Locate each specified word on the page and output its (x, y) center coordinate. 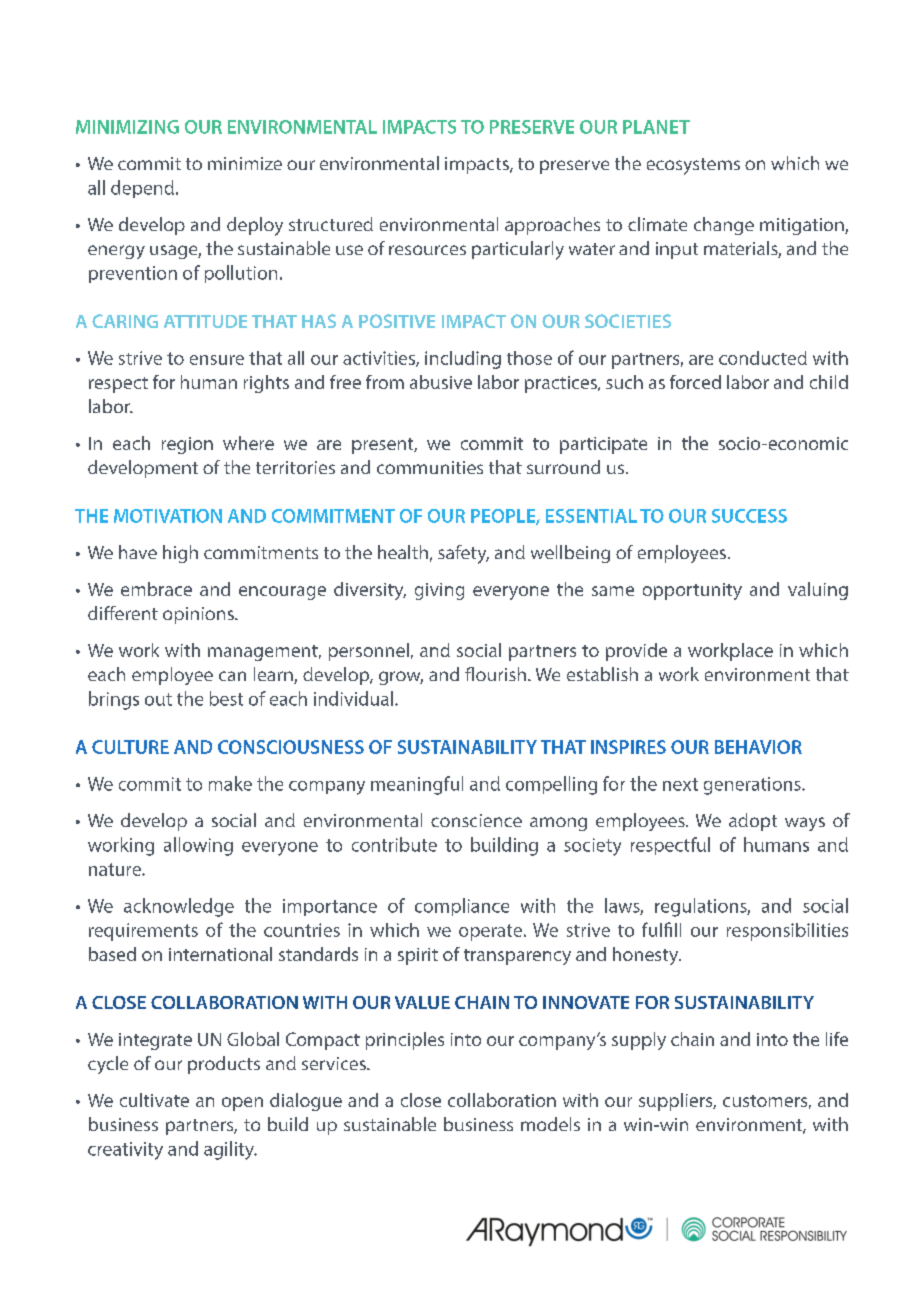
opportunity (692, 591)
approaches (552, 226)
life (837, 1039)
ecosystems (693, 166)
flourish (495, 674)
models (550, 1124)
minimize (245, 163)
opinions (199, 615)
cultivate (154, 1100)
